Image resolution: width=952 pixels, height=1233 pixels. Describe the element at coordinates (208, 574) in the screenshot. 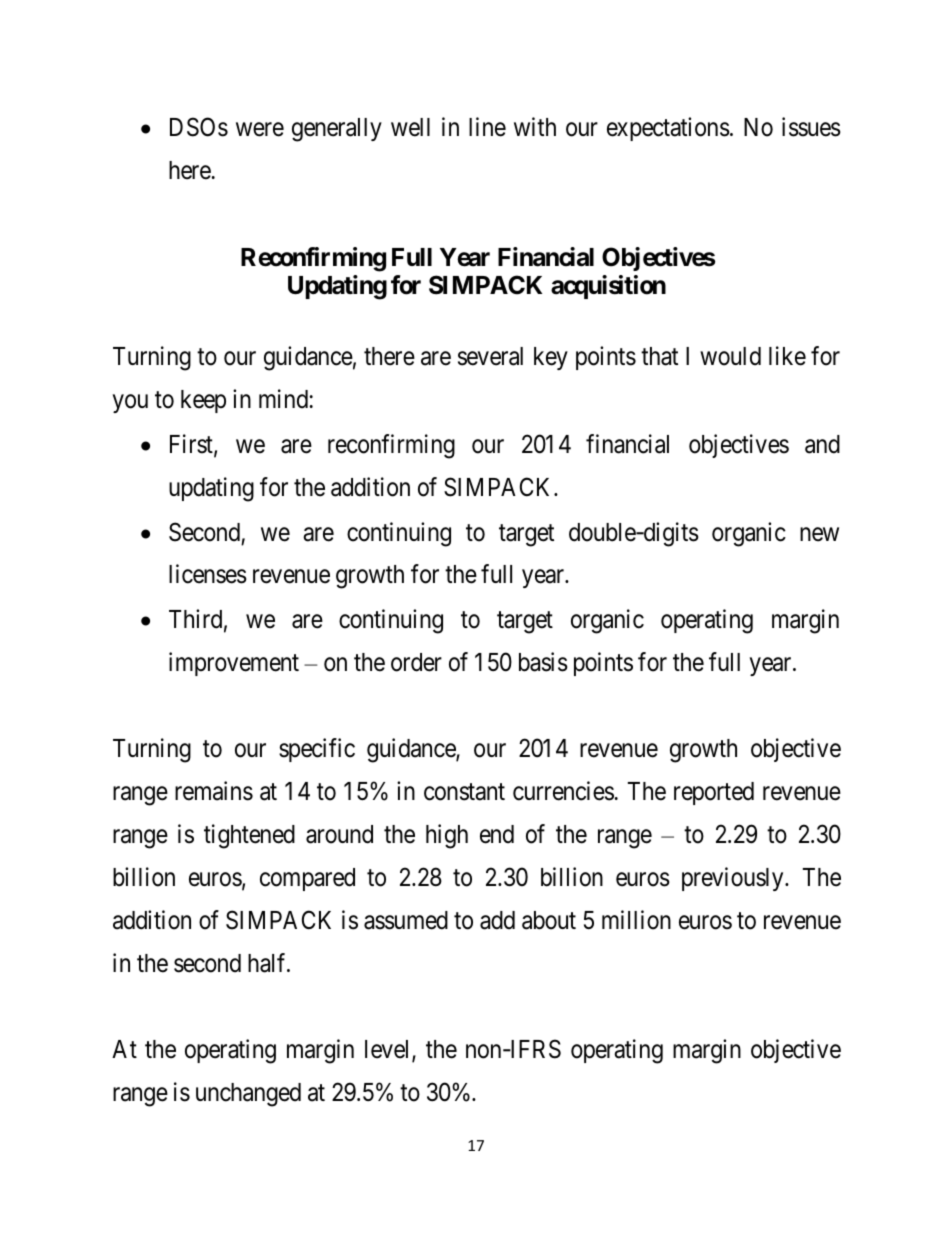

I see `licenses` at that location.
